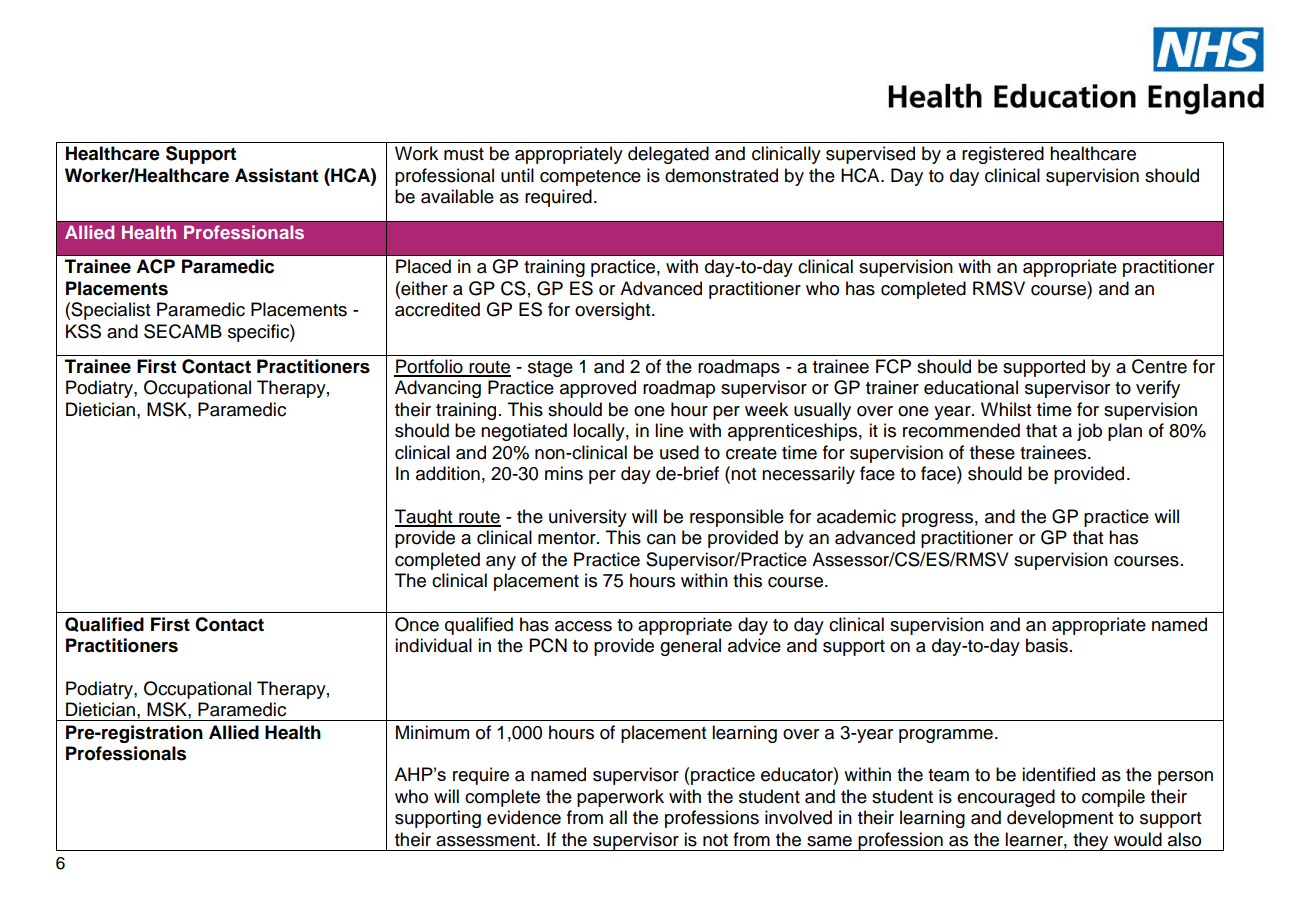  What do you see at coordinates (487, 840) in the screenshot?
I see `assessment` at bounding box center [487, 840].
